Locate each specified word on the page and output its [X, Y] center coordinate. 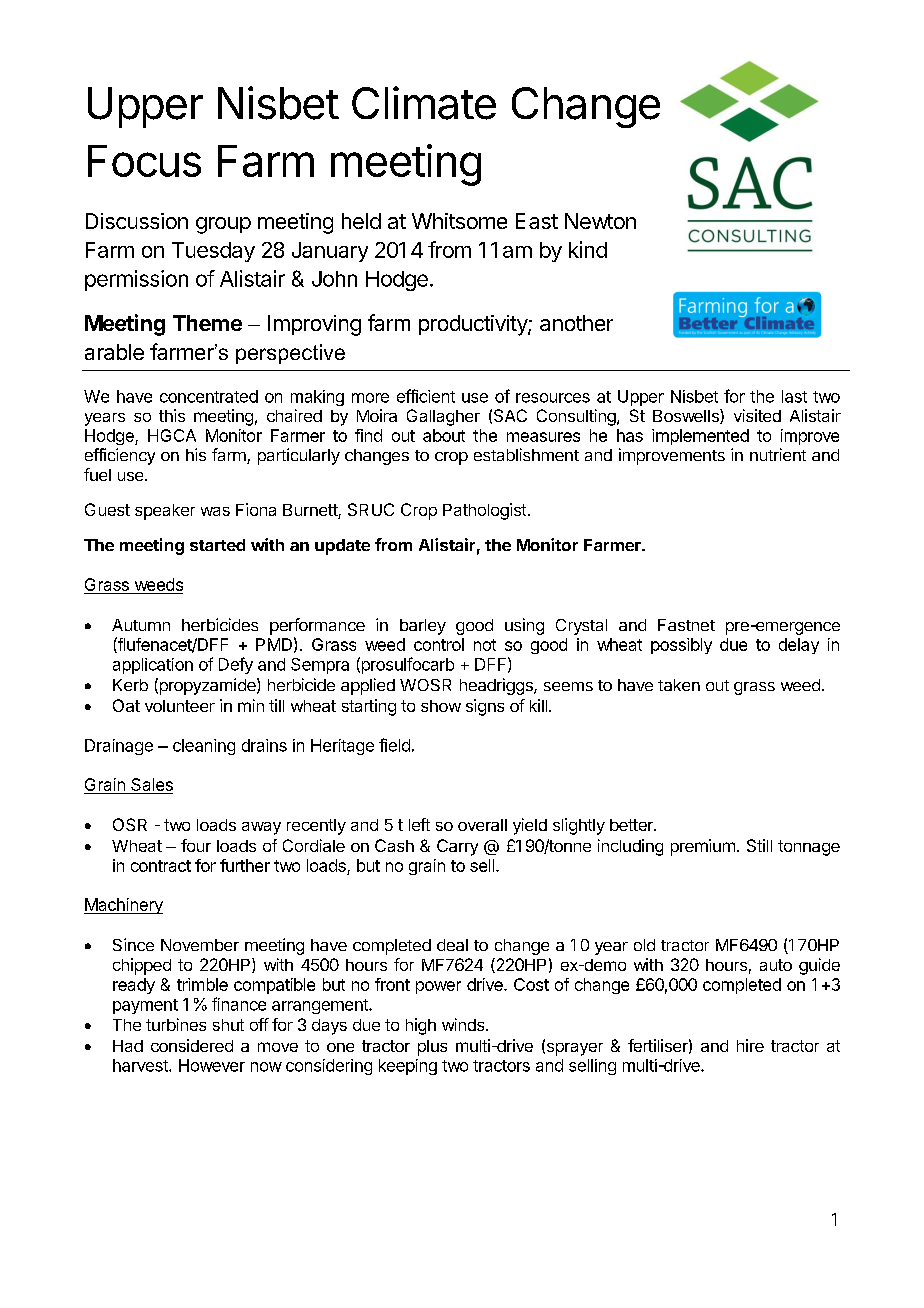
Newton [600, 221]
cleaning [204, 747]
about [444, 435]
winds [464, 1024]
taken [679, 685]
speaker [165, 512]
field [394, 745]
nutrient [778, 454]
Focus [144, 161]
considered [192, 1045]
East [537, 221]
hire [750, 1045]
